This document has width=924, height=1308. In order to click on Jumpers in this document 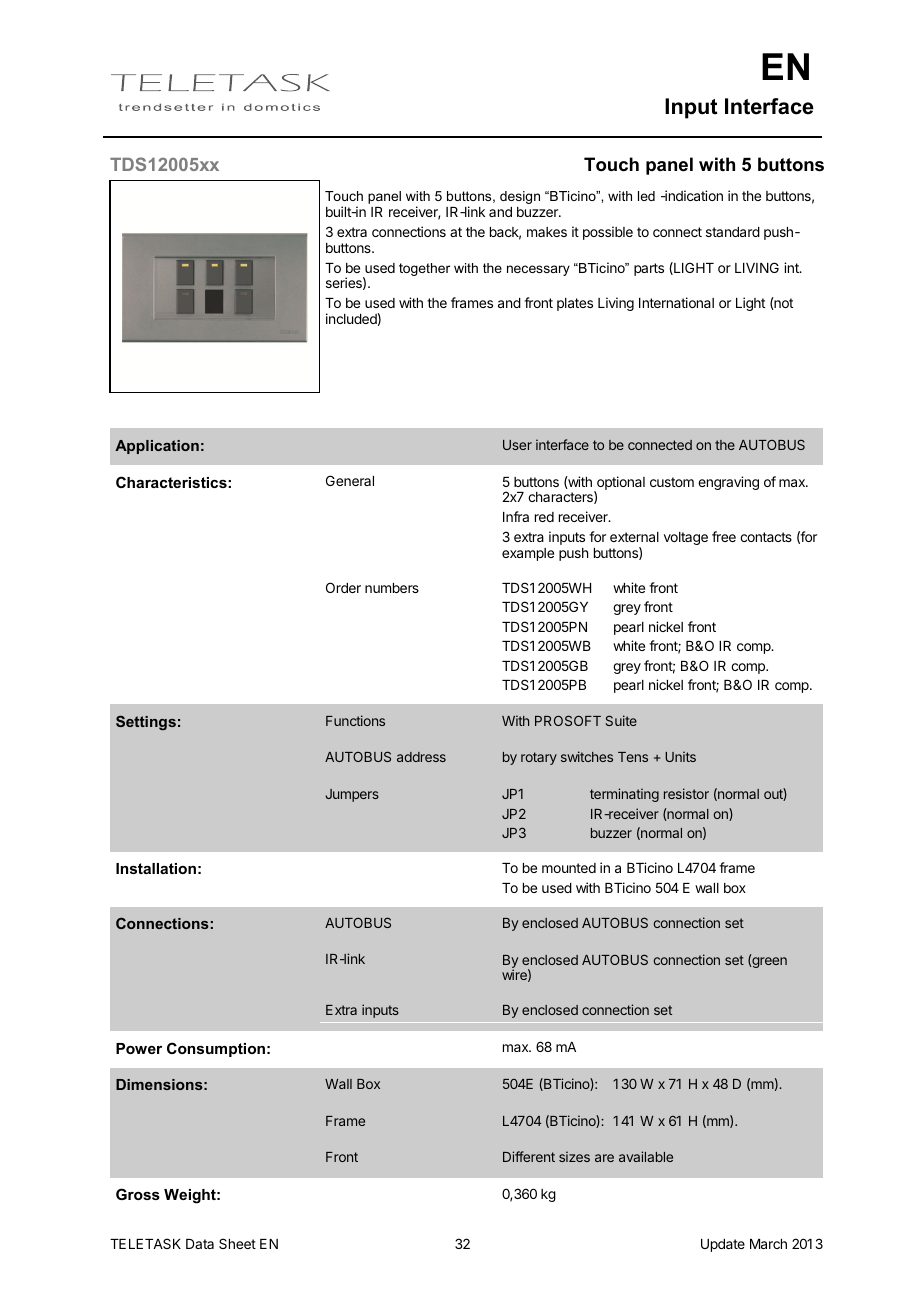, I will do `click(352, 795)`.
